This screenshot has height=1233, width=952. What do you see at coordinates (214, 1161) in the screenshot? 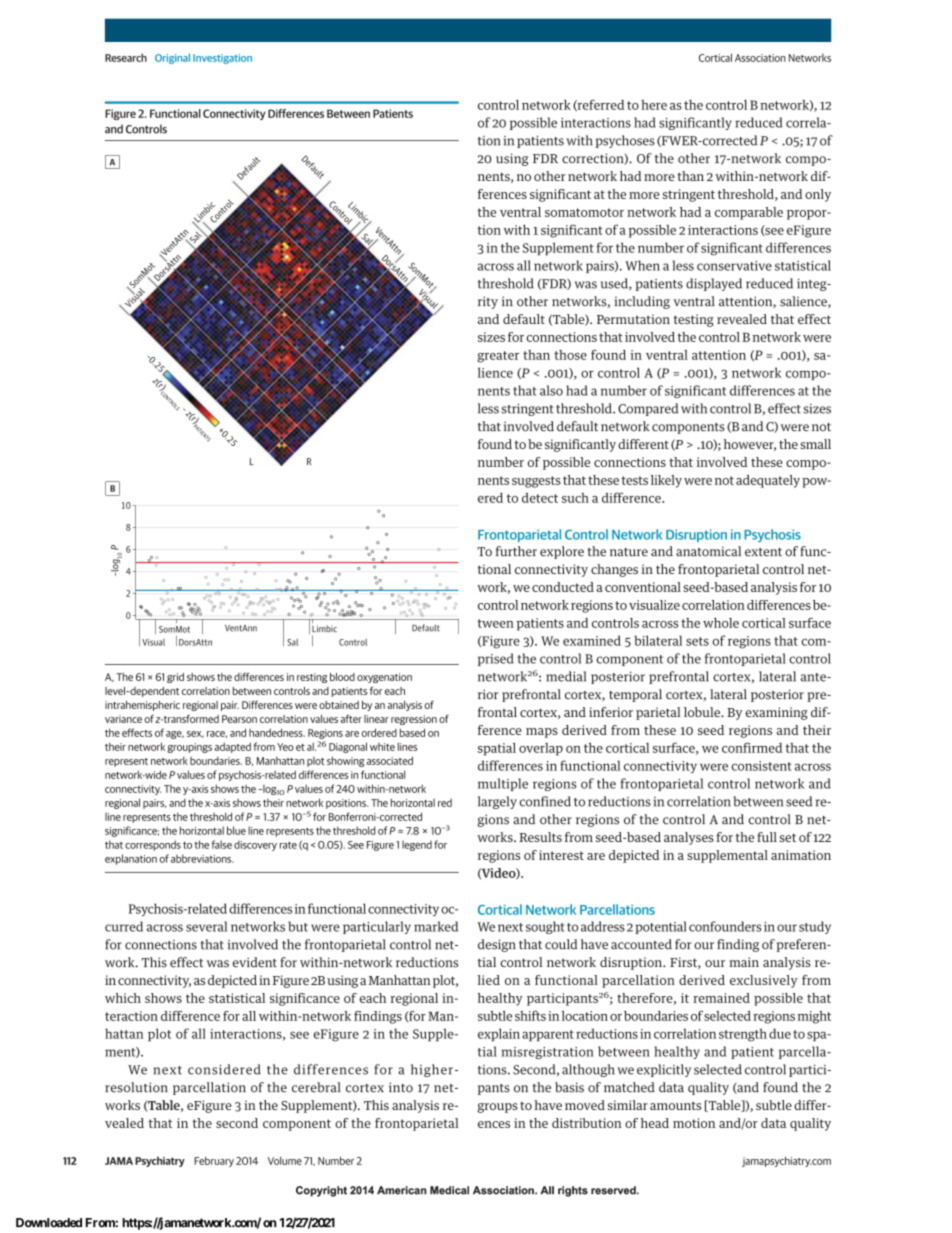
I see `February` at bounding box center [214, 1161].
